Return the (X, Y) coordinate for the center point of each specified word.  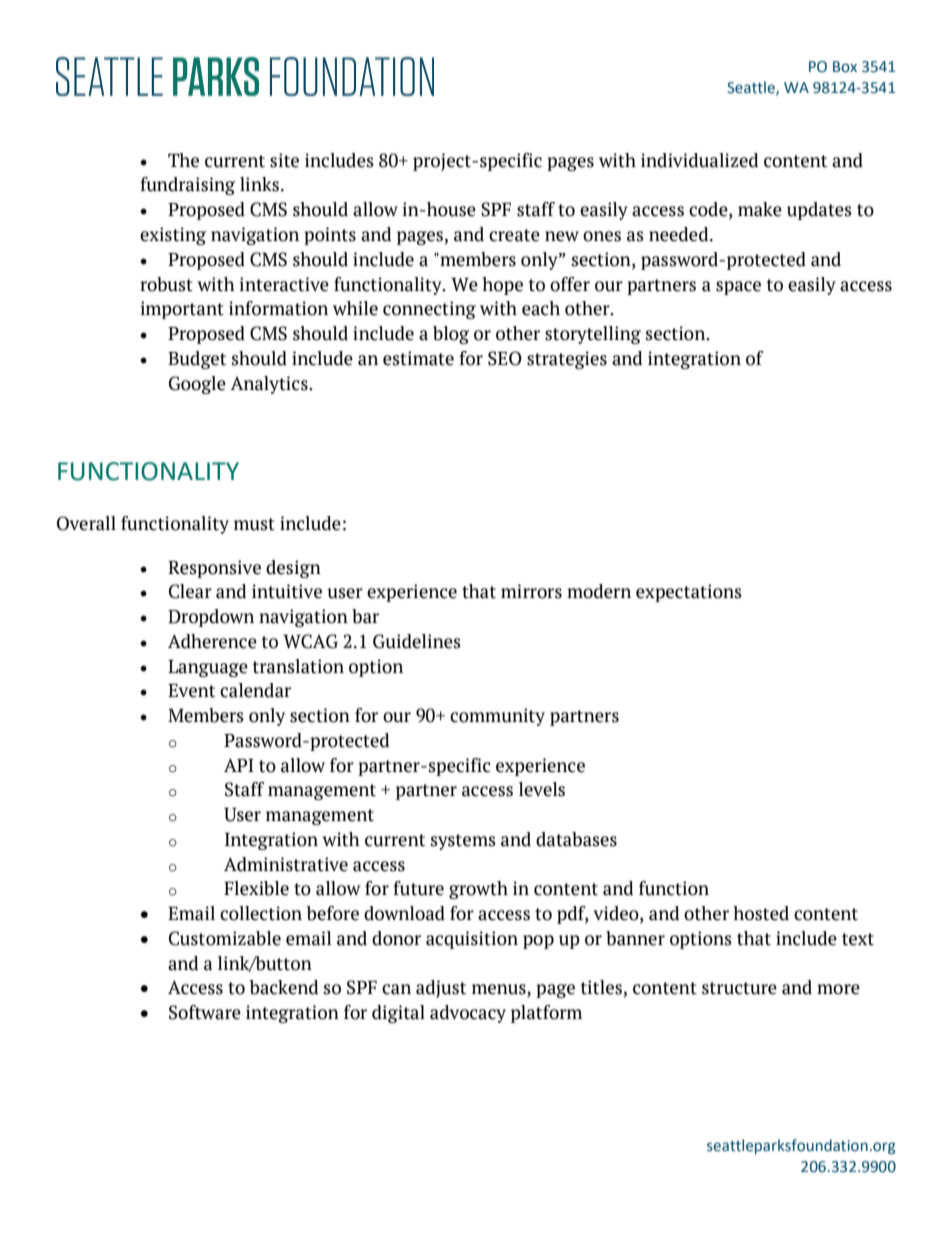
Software (205, 1012)
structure (739, 988)
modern (599, 591)
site (284, 160)
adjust (441, 989)
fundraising (187, 186)
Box (845, 67)
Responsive (214, 569)
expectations (689, 593)
